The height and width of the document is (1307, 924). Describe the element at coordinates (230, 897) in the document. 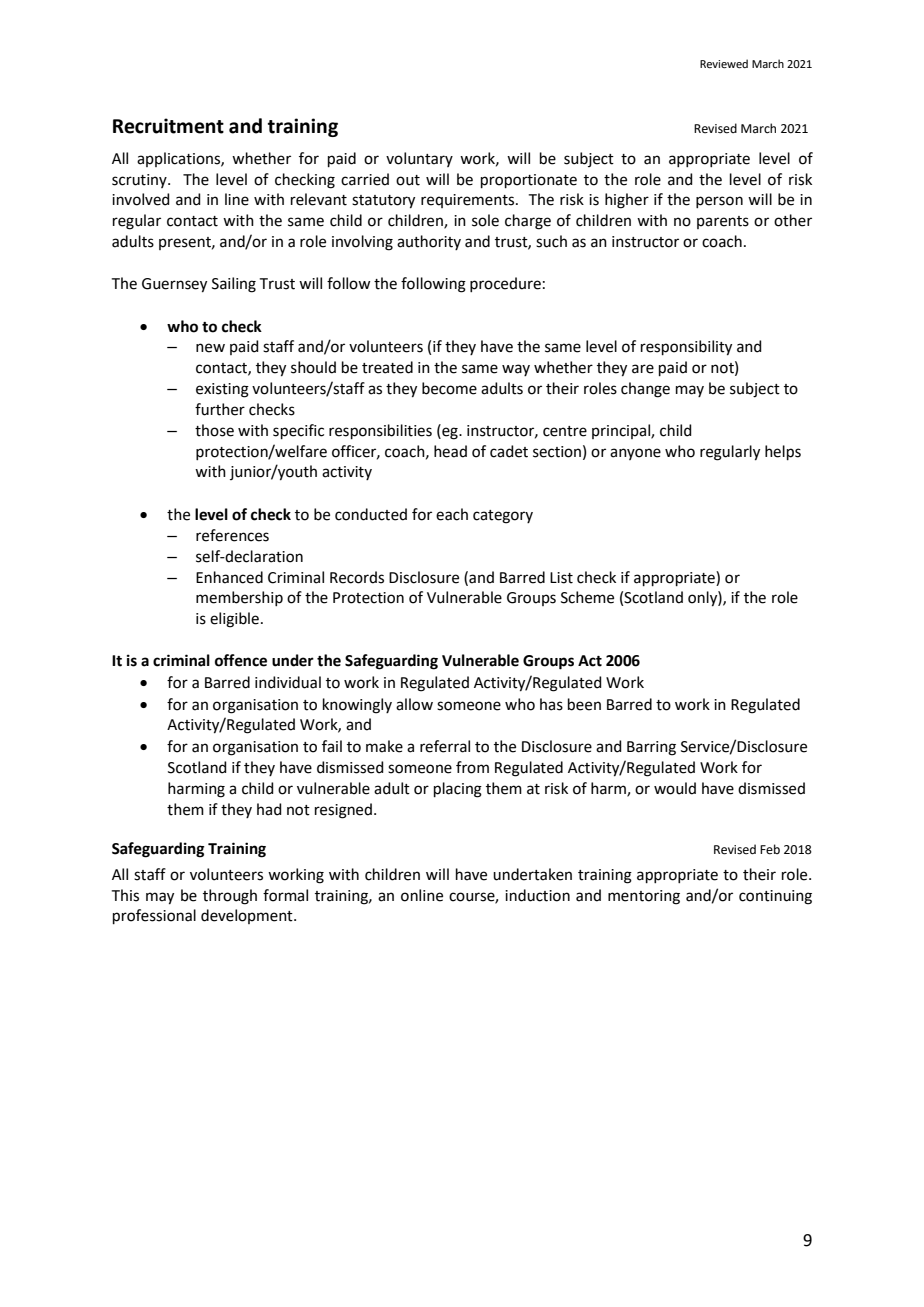

I see `through` at that location.
